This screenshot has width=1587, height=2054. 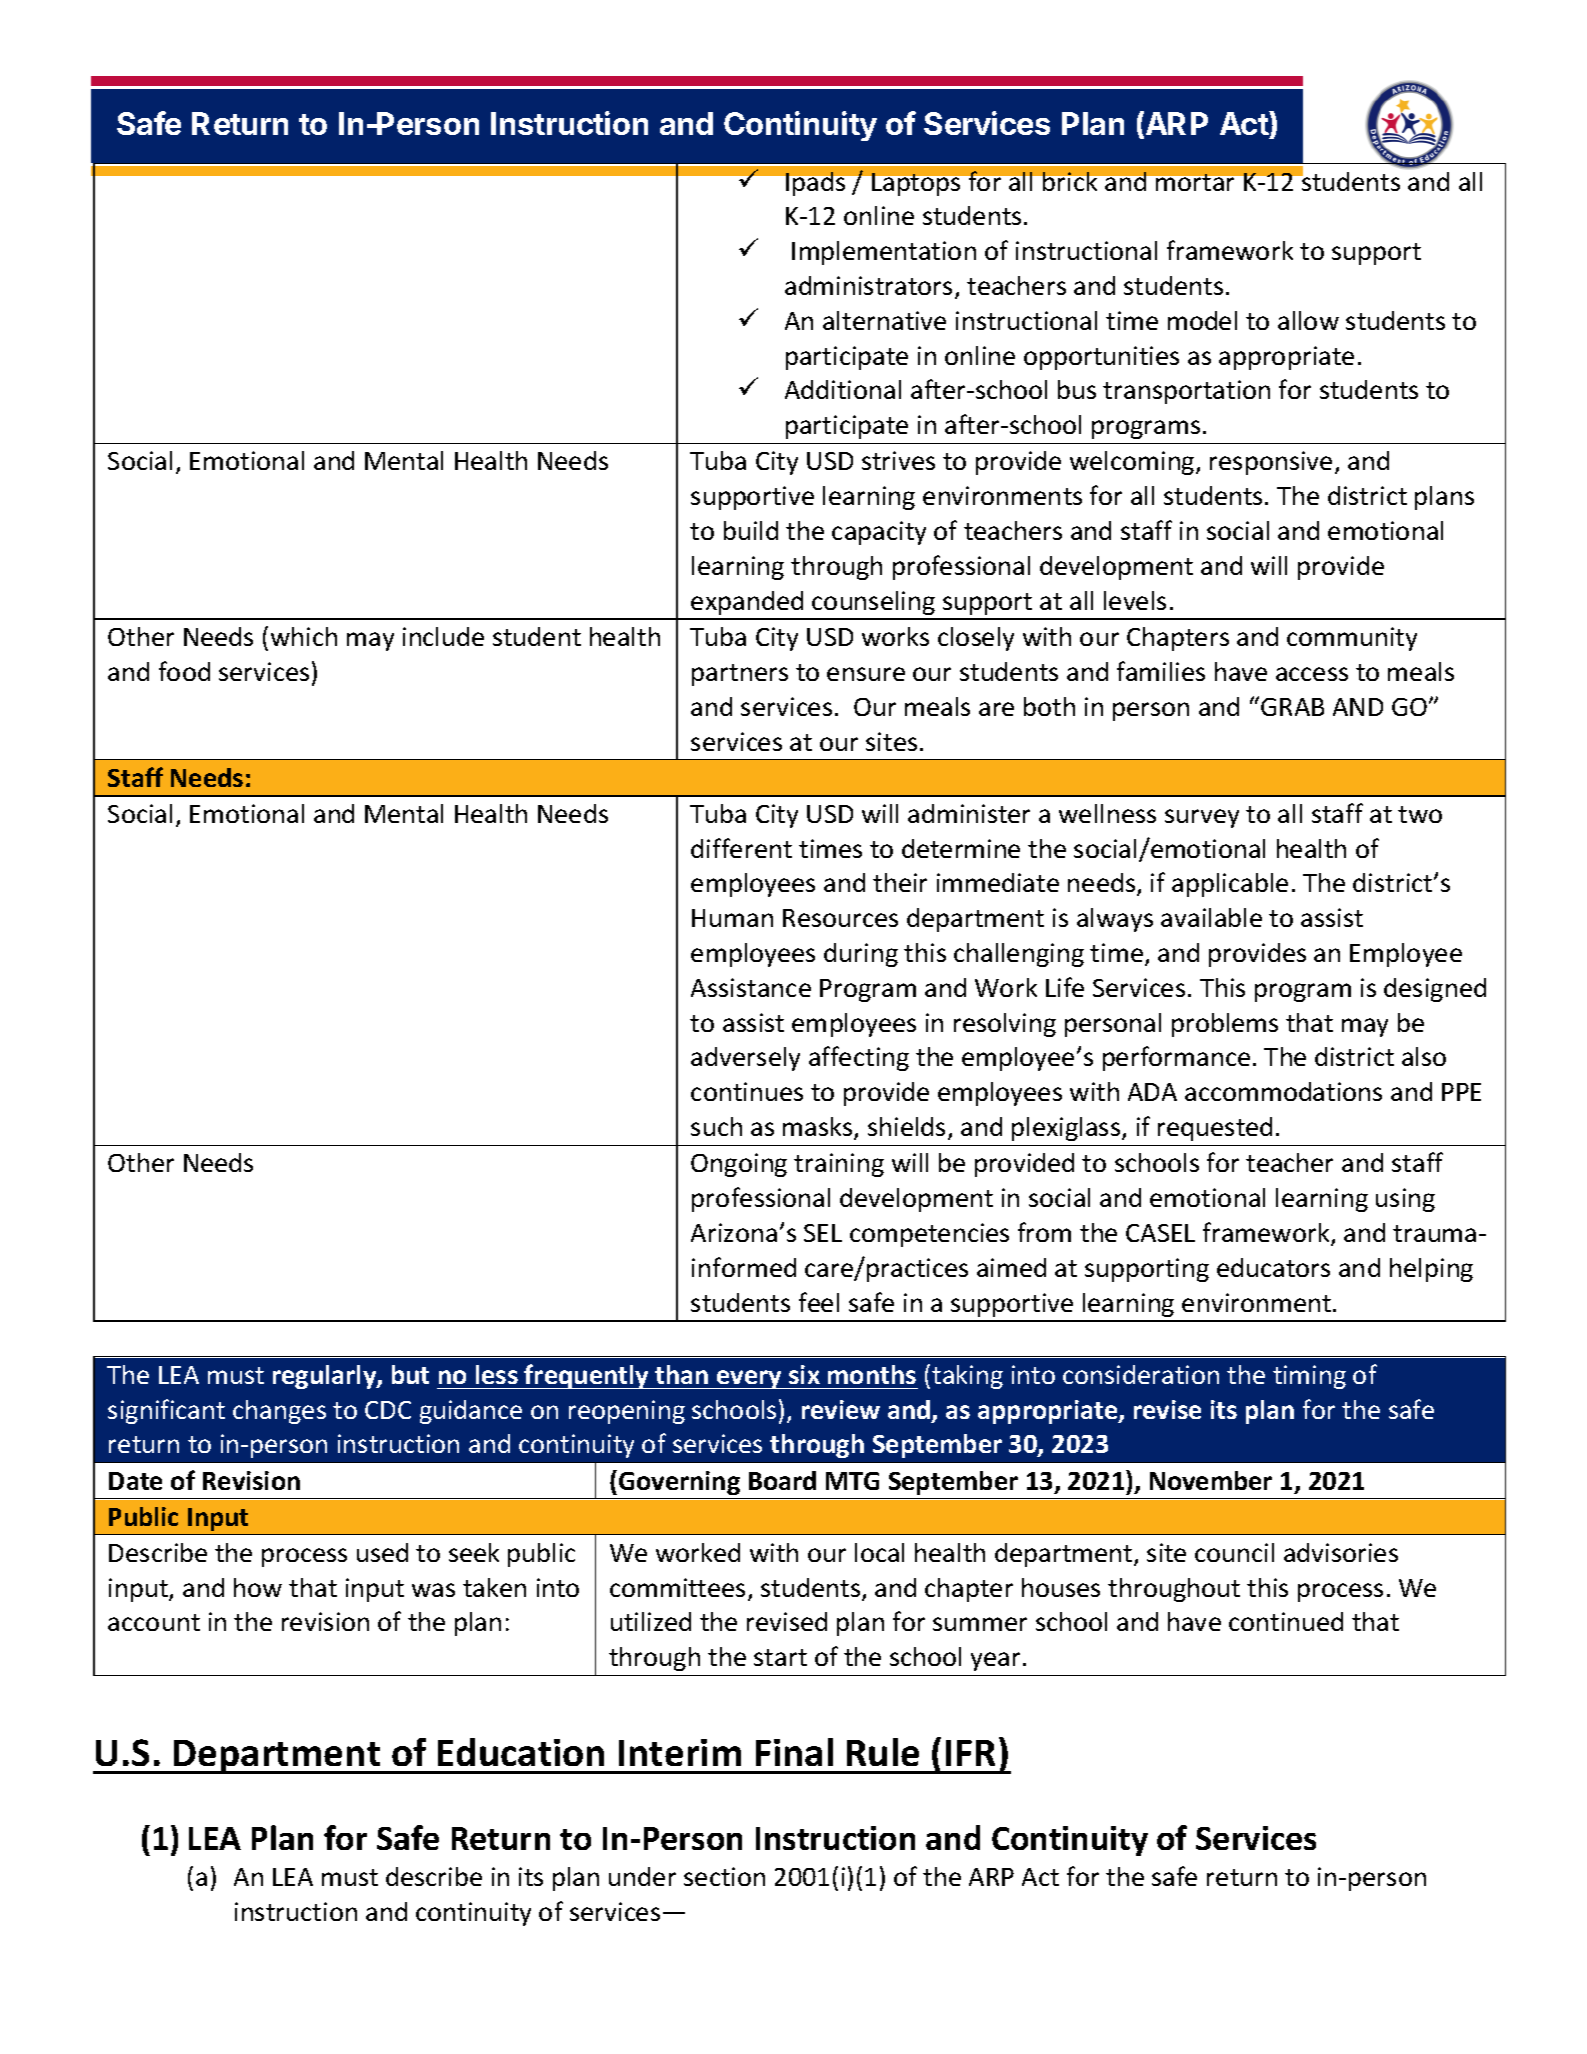 What do you see at coordinates (745, 1059) in the screenshot?
I see `adversely` at bounding box center [745, 1059].
